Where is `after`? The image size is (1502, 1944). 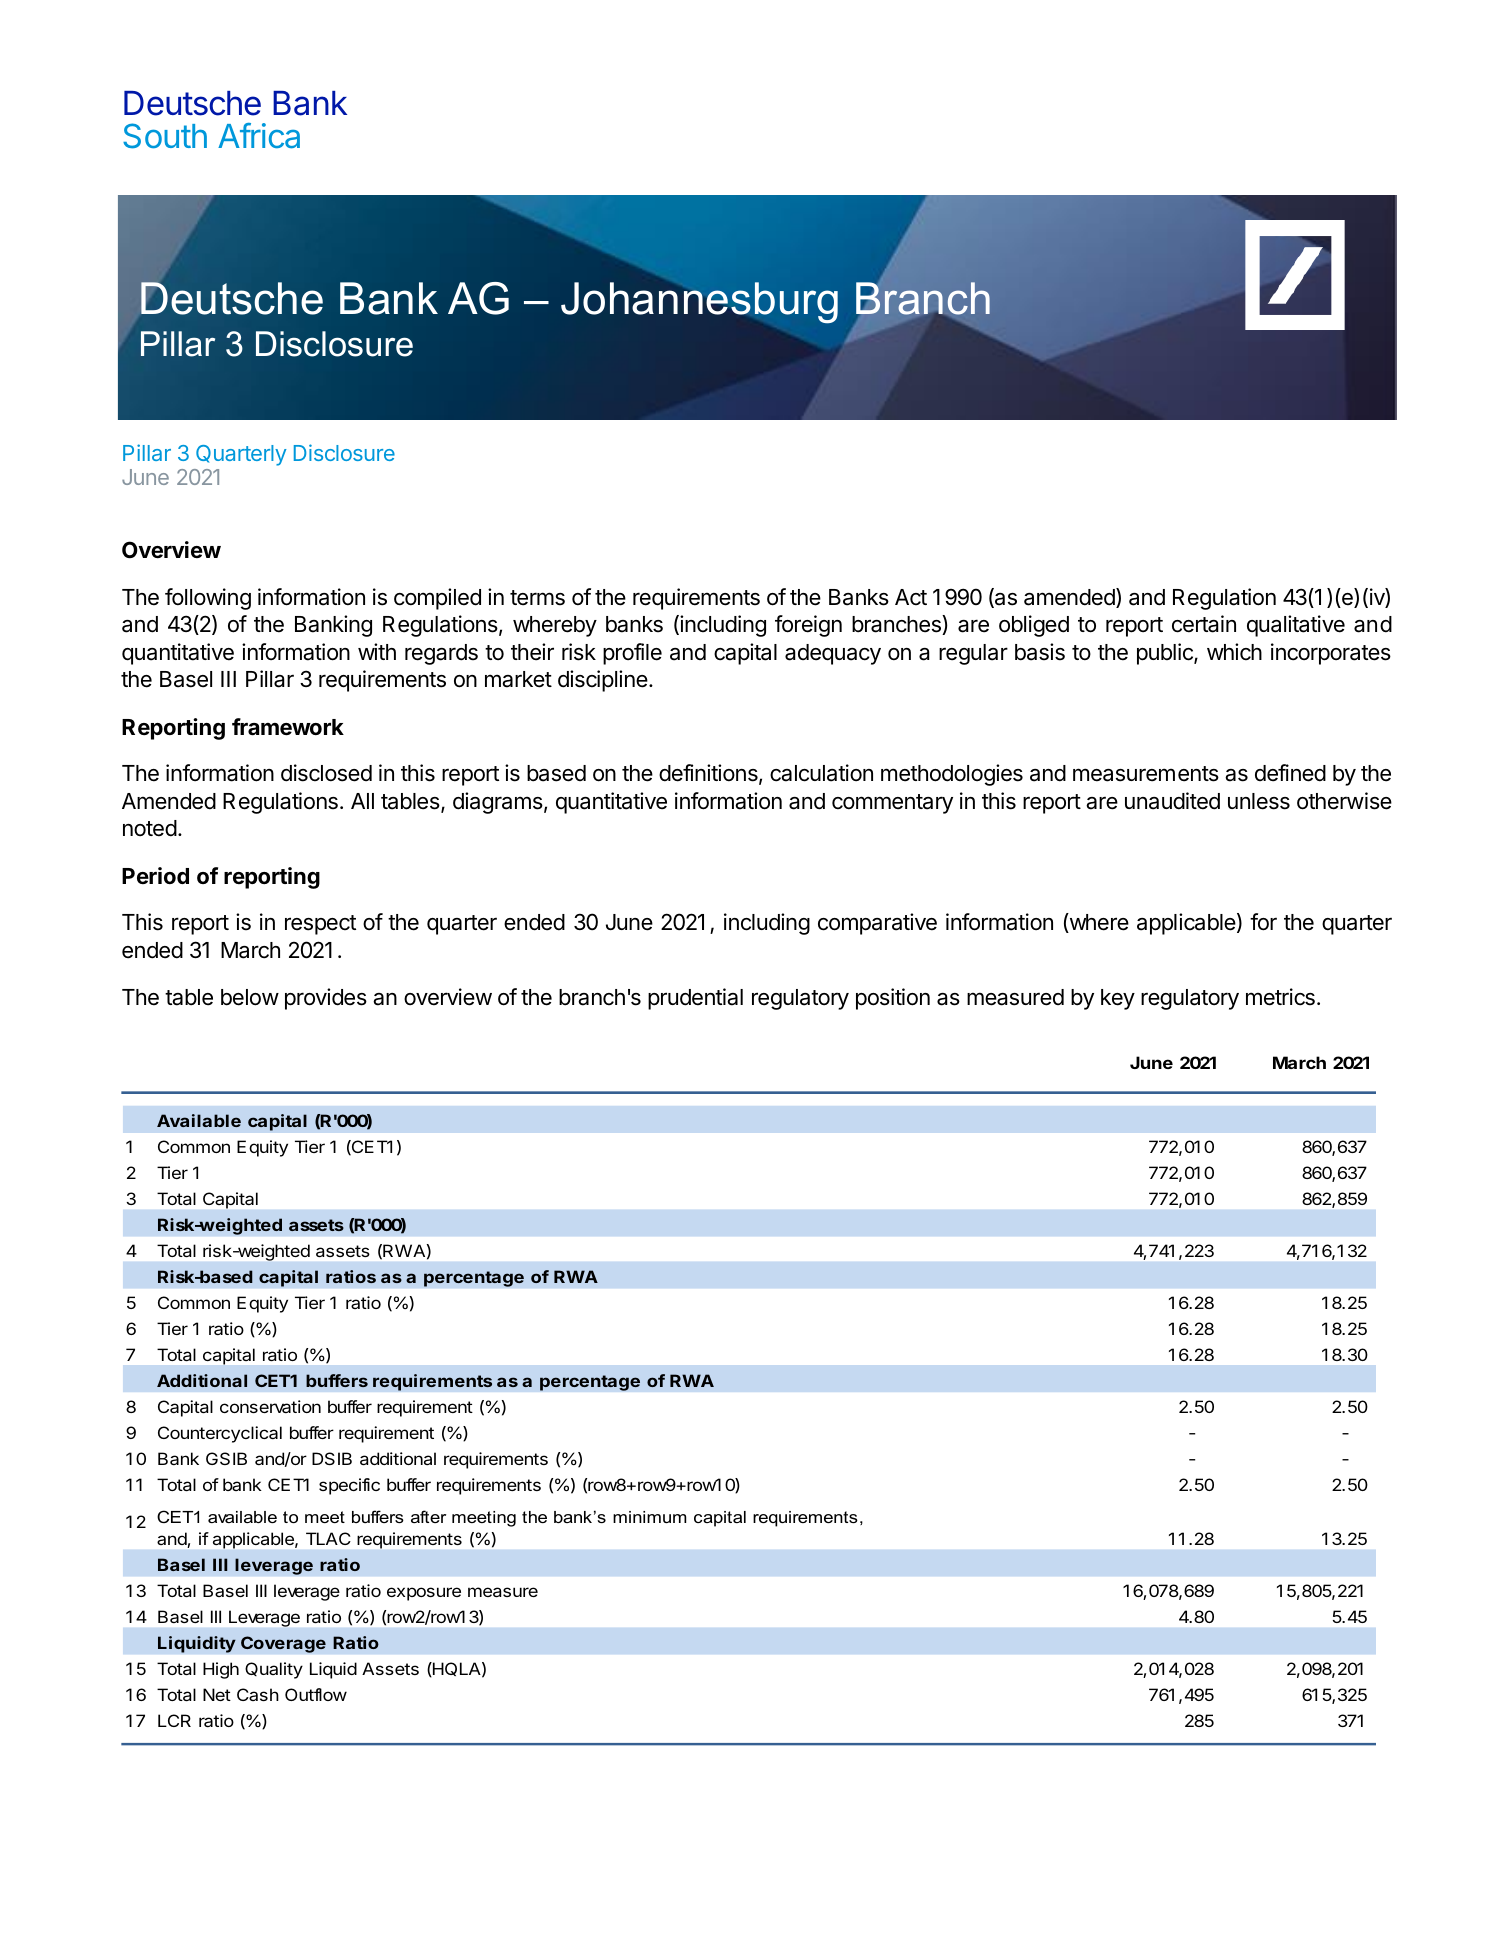 after is located at coordinates (428, 1516).
